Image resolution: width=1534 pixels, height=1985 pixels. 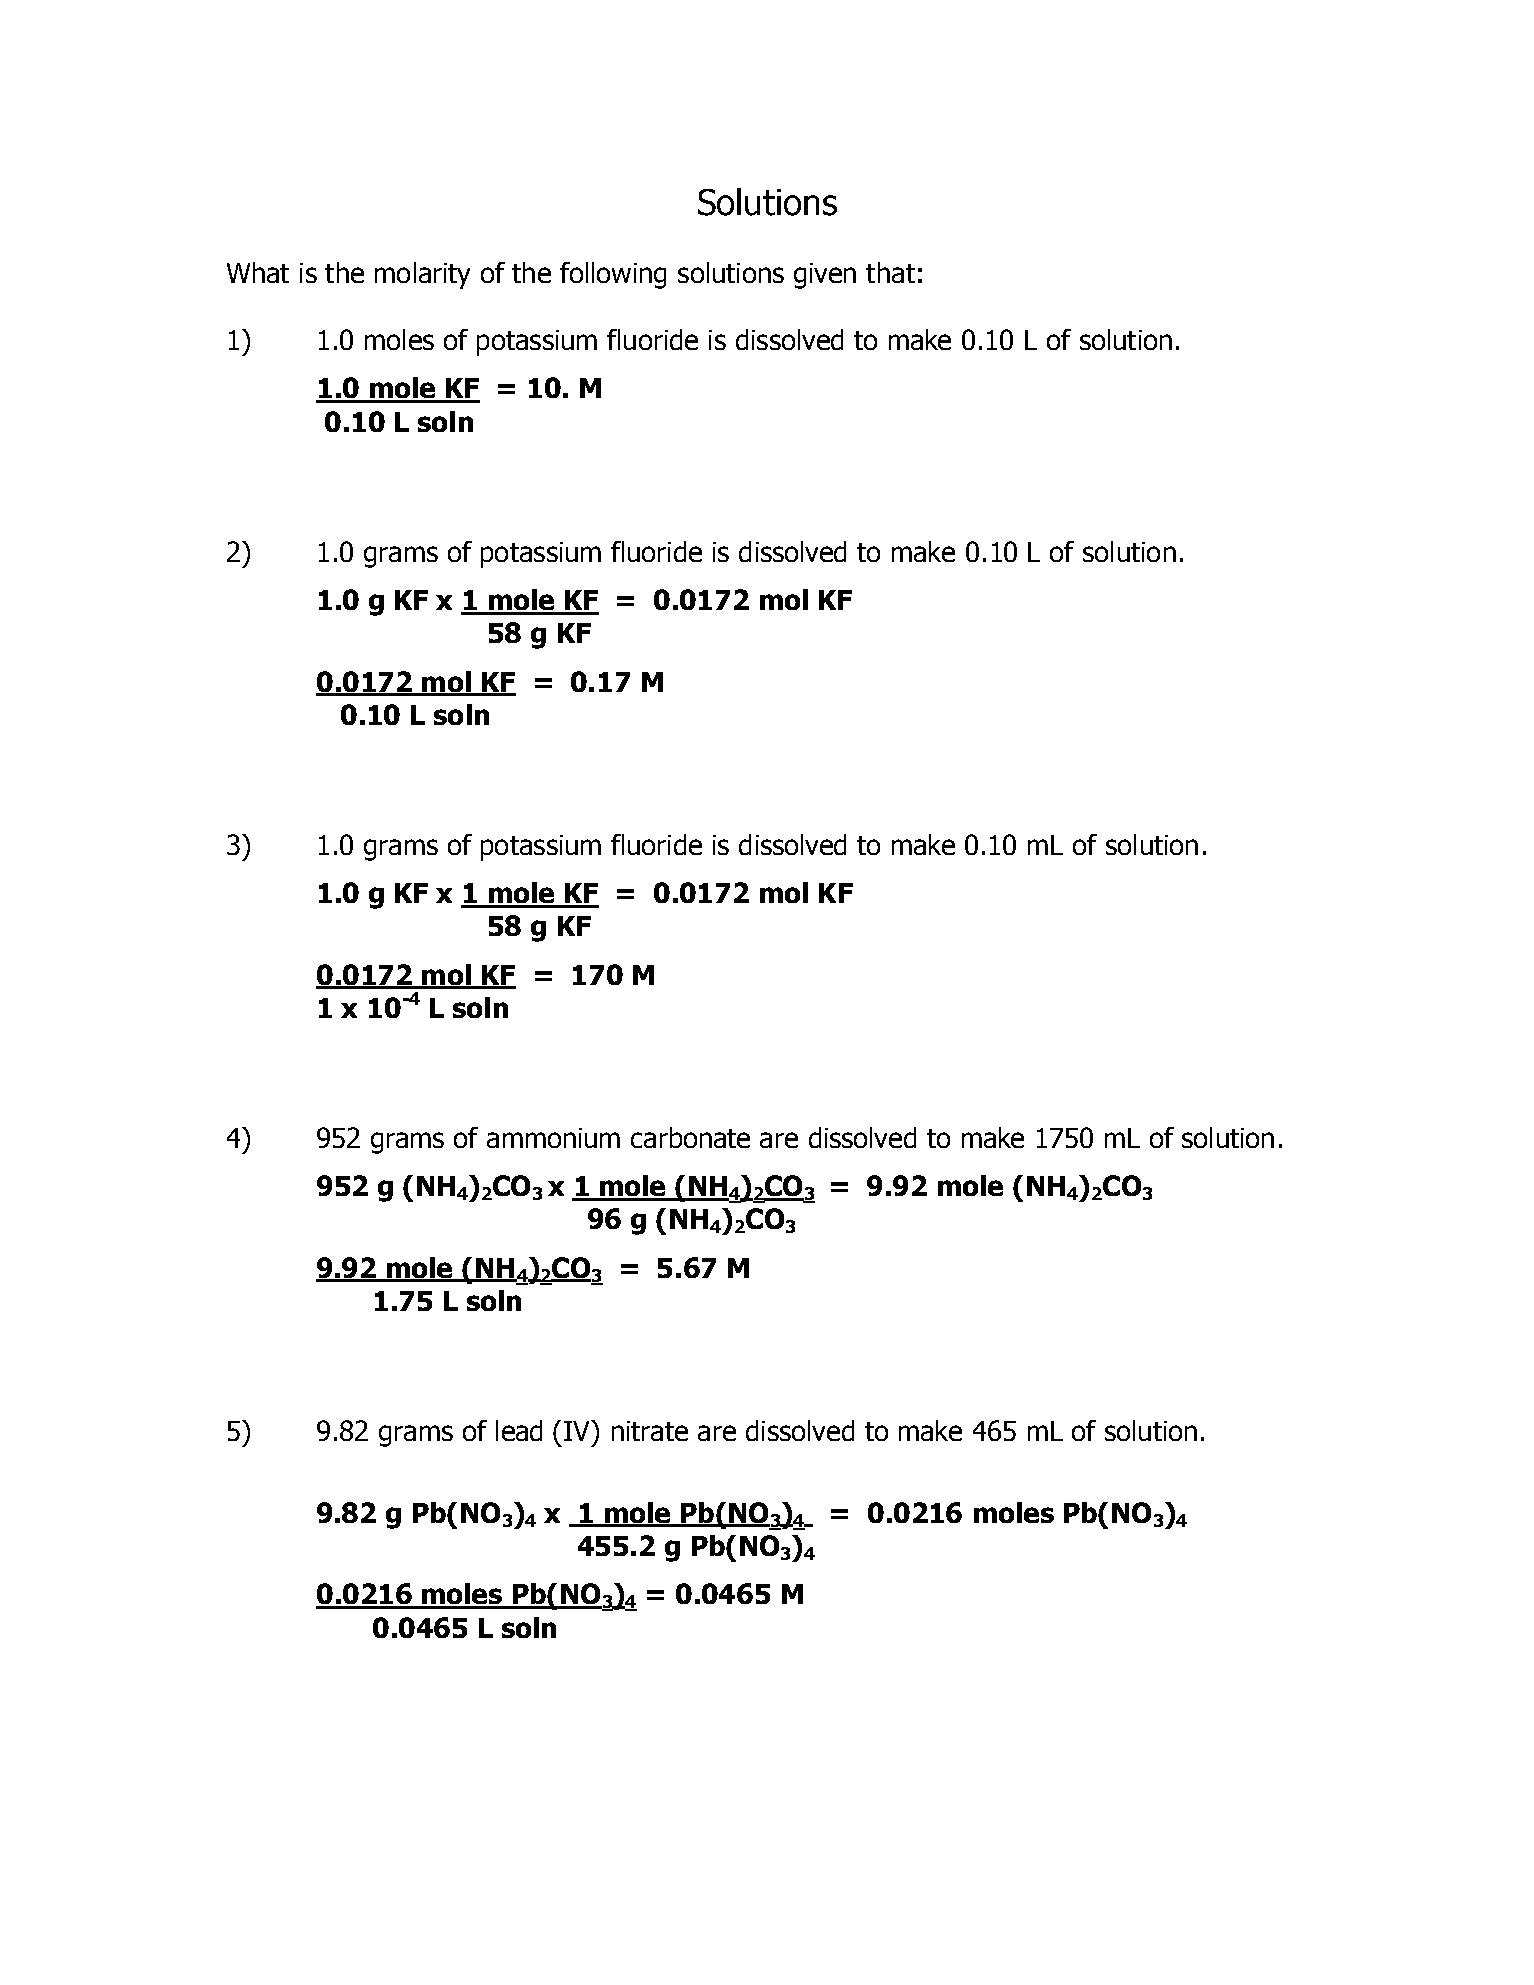 I want to click on following, so click(x=613, y=275).
